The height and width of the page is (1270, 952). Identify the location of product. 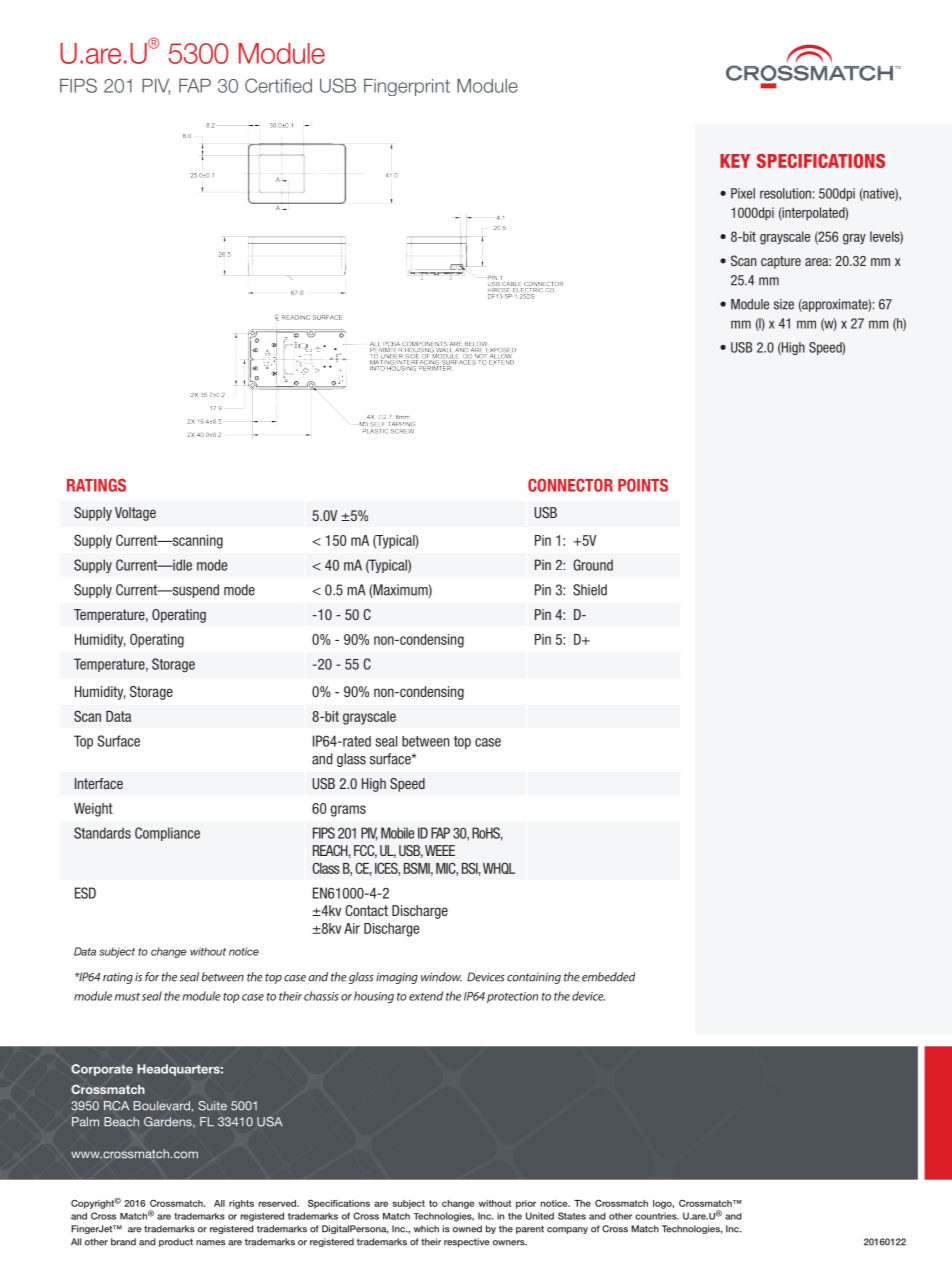
(176, 1242).
